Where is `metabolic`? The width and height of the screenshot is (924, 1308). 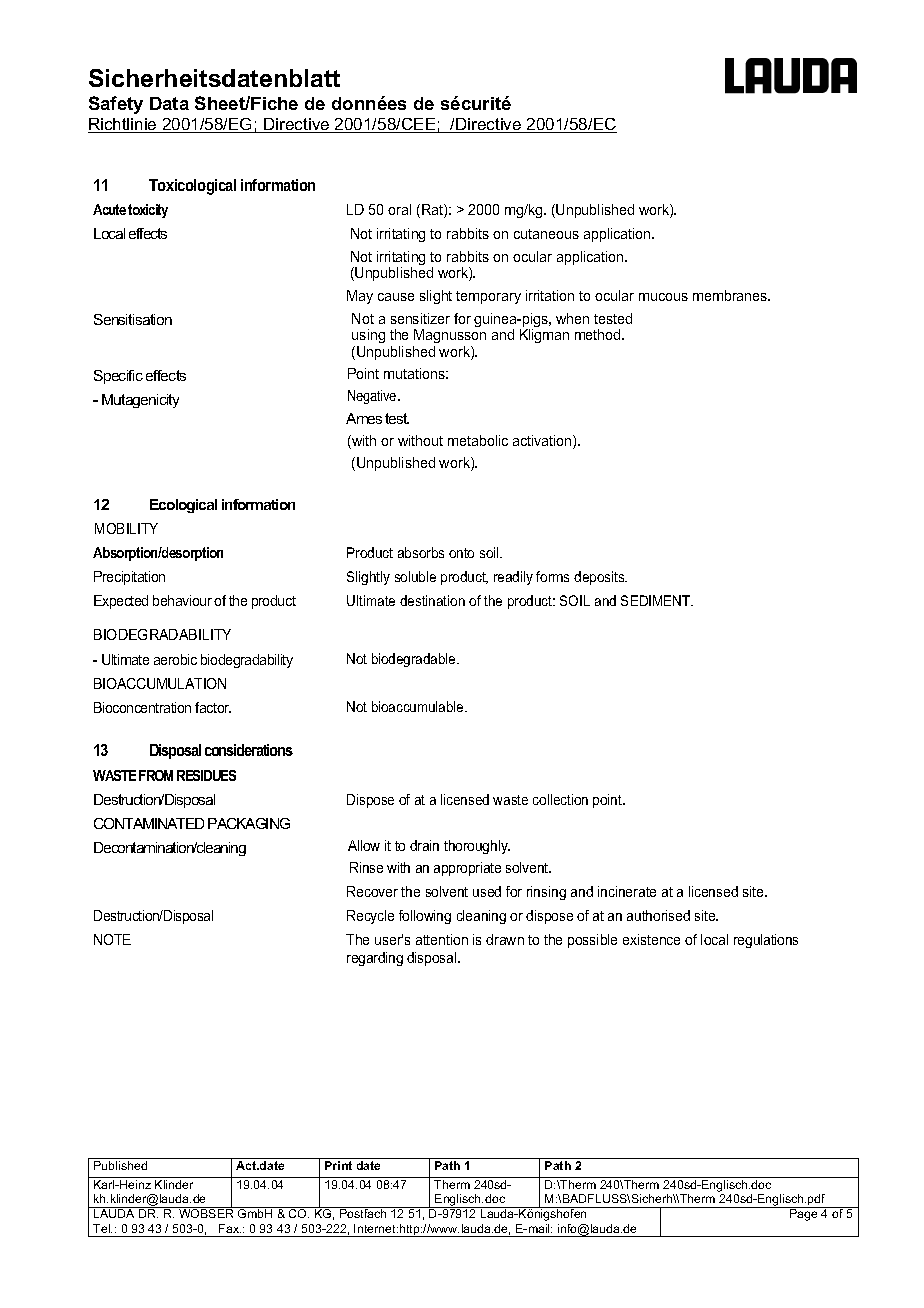
metabolic is located at coordinates (478, 440).
